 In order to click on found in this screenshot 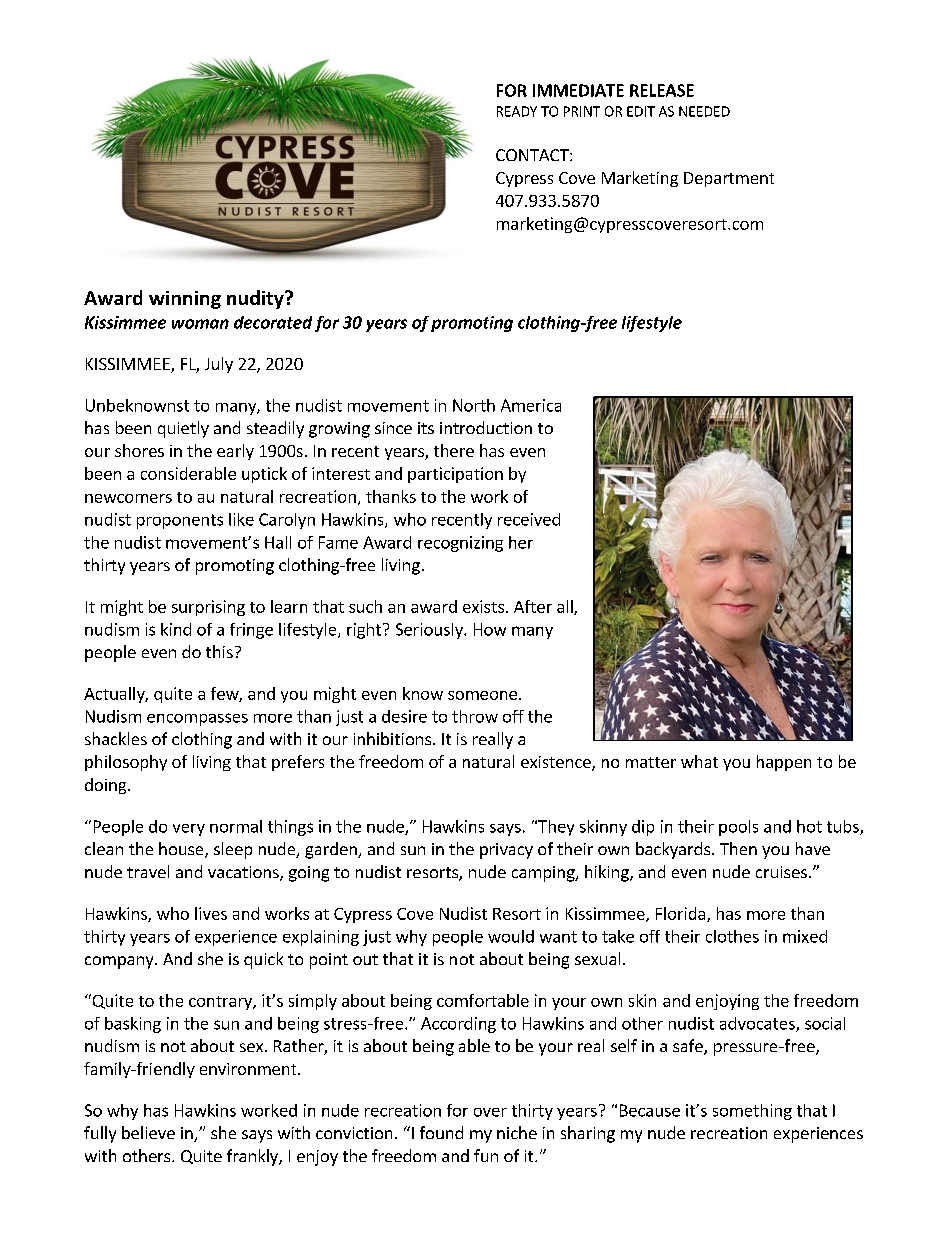, I will do `click(441, 1132)`.
